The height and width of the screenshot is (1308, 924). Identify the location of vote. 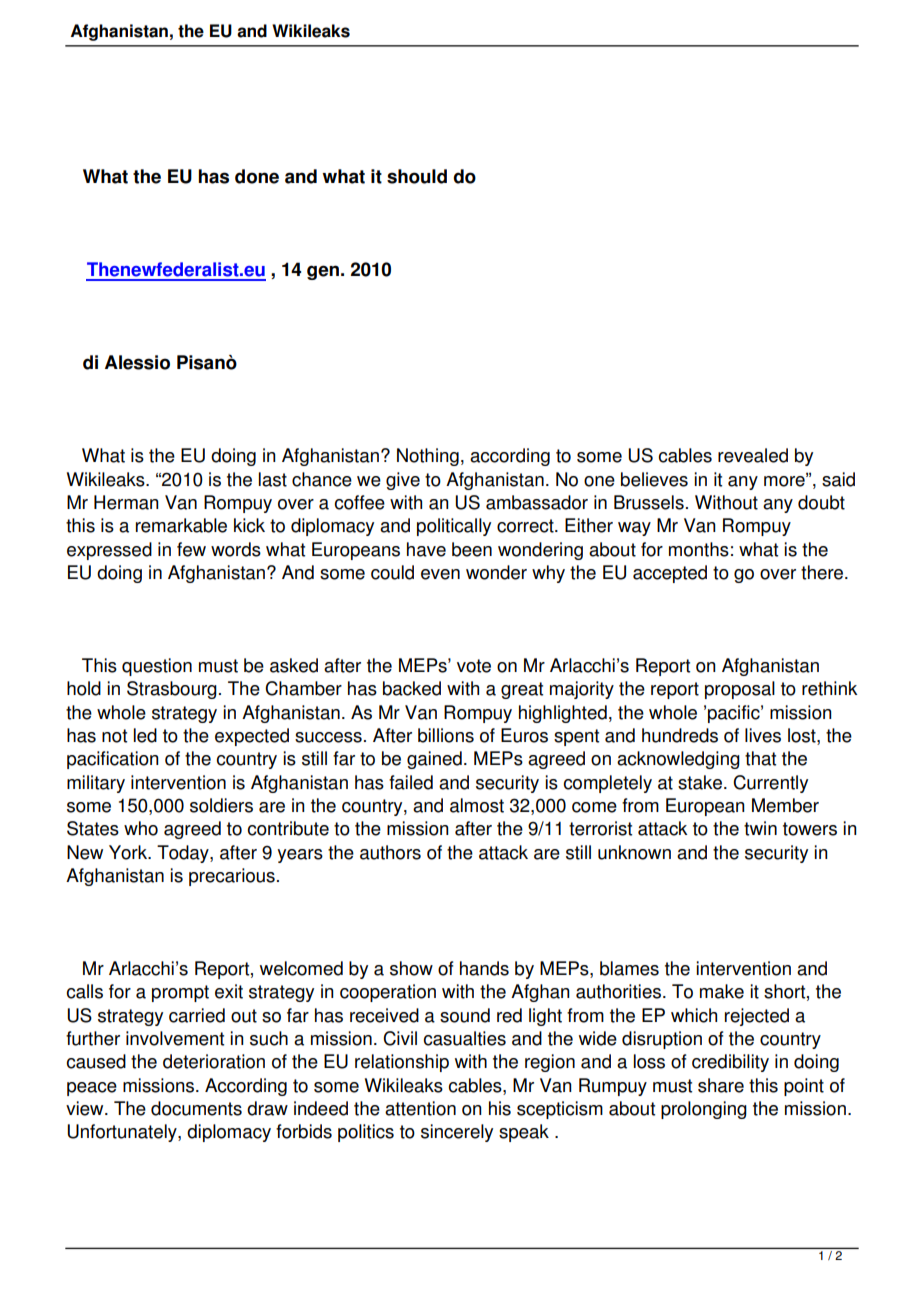
(474, 666).
